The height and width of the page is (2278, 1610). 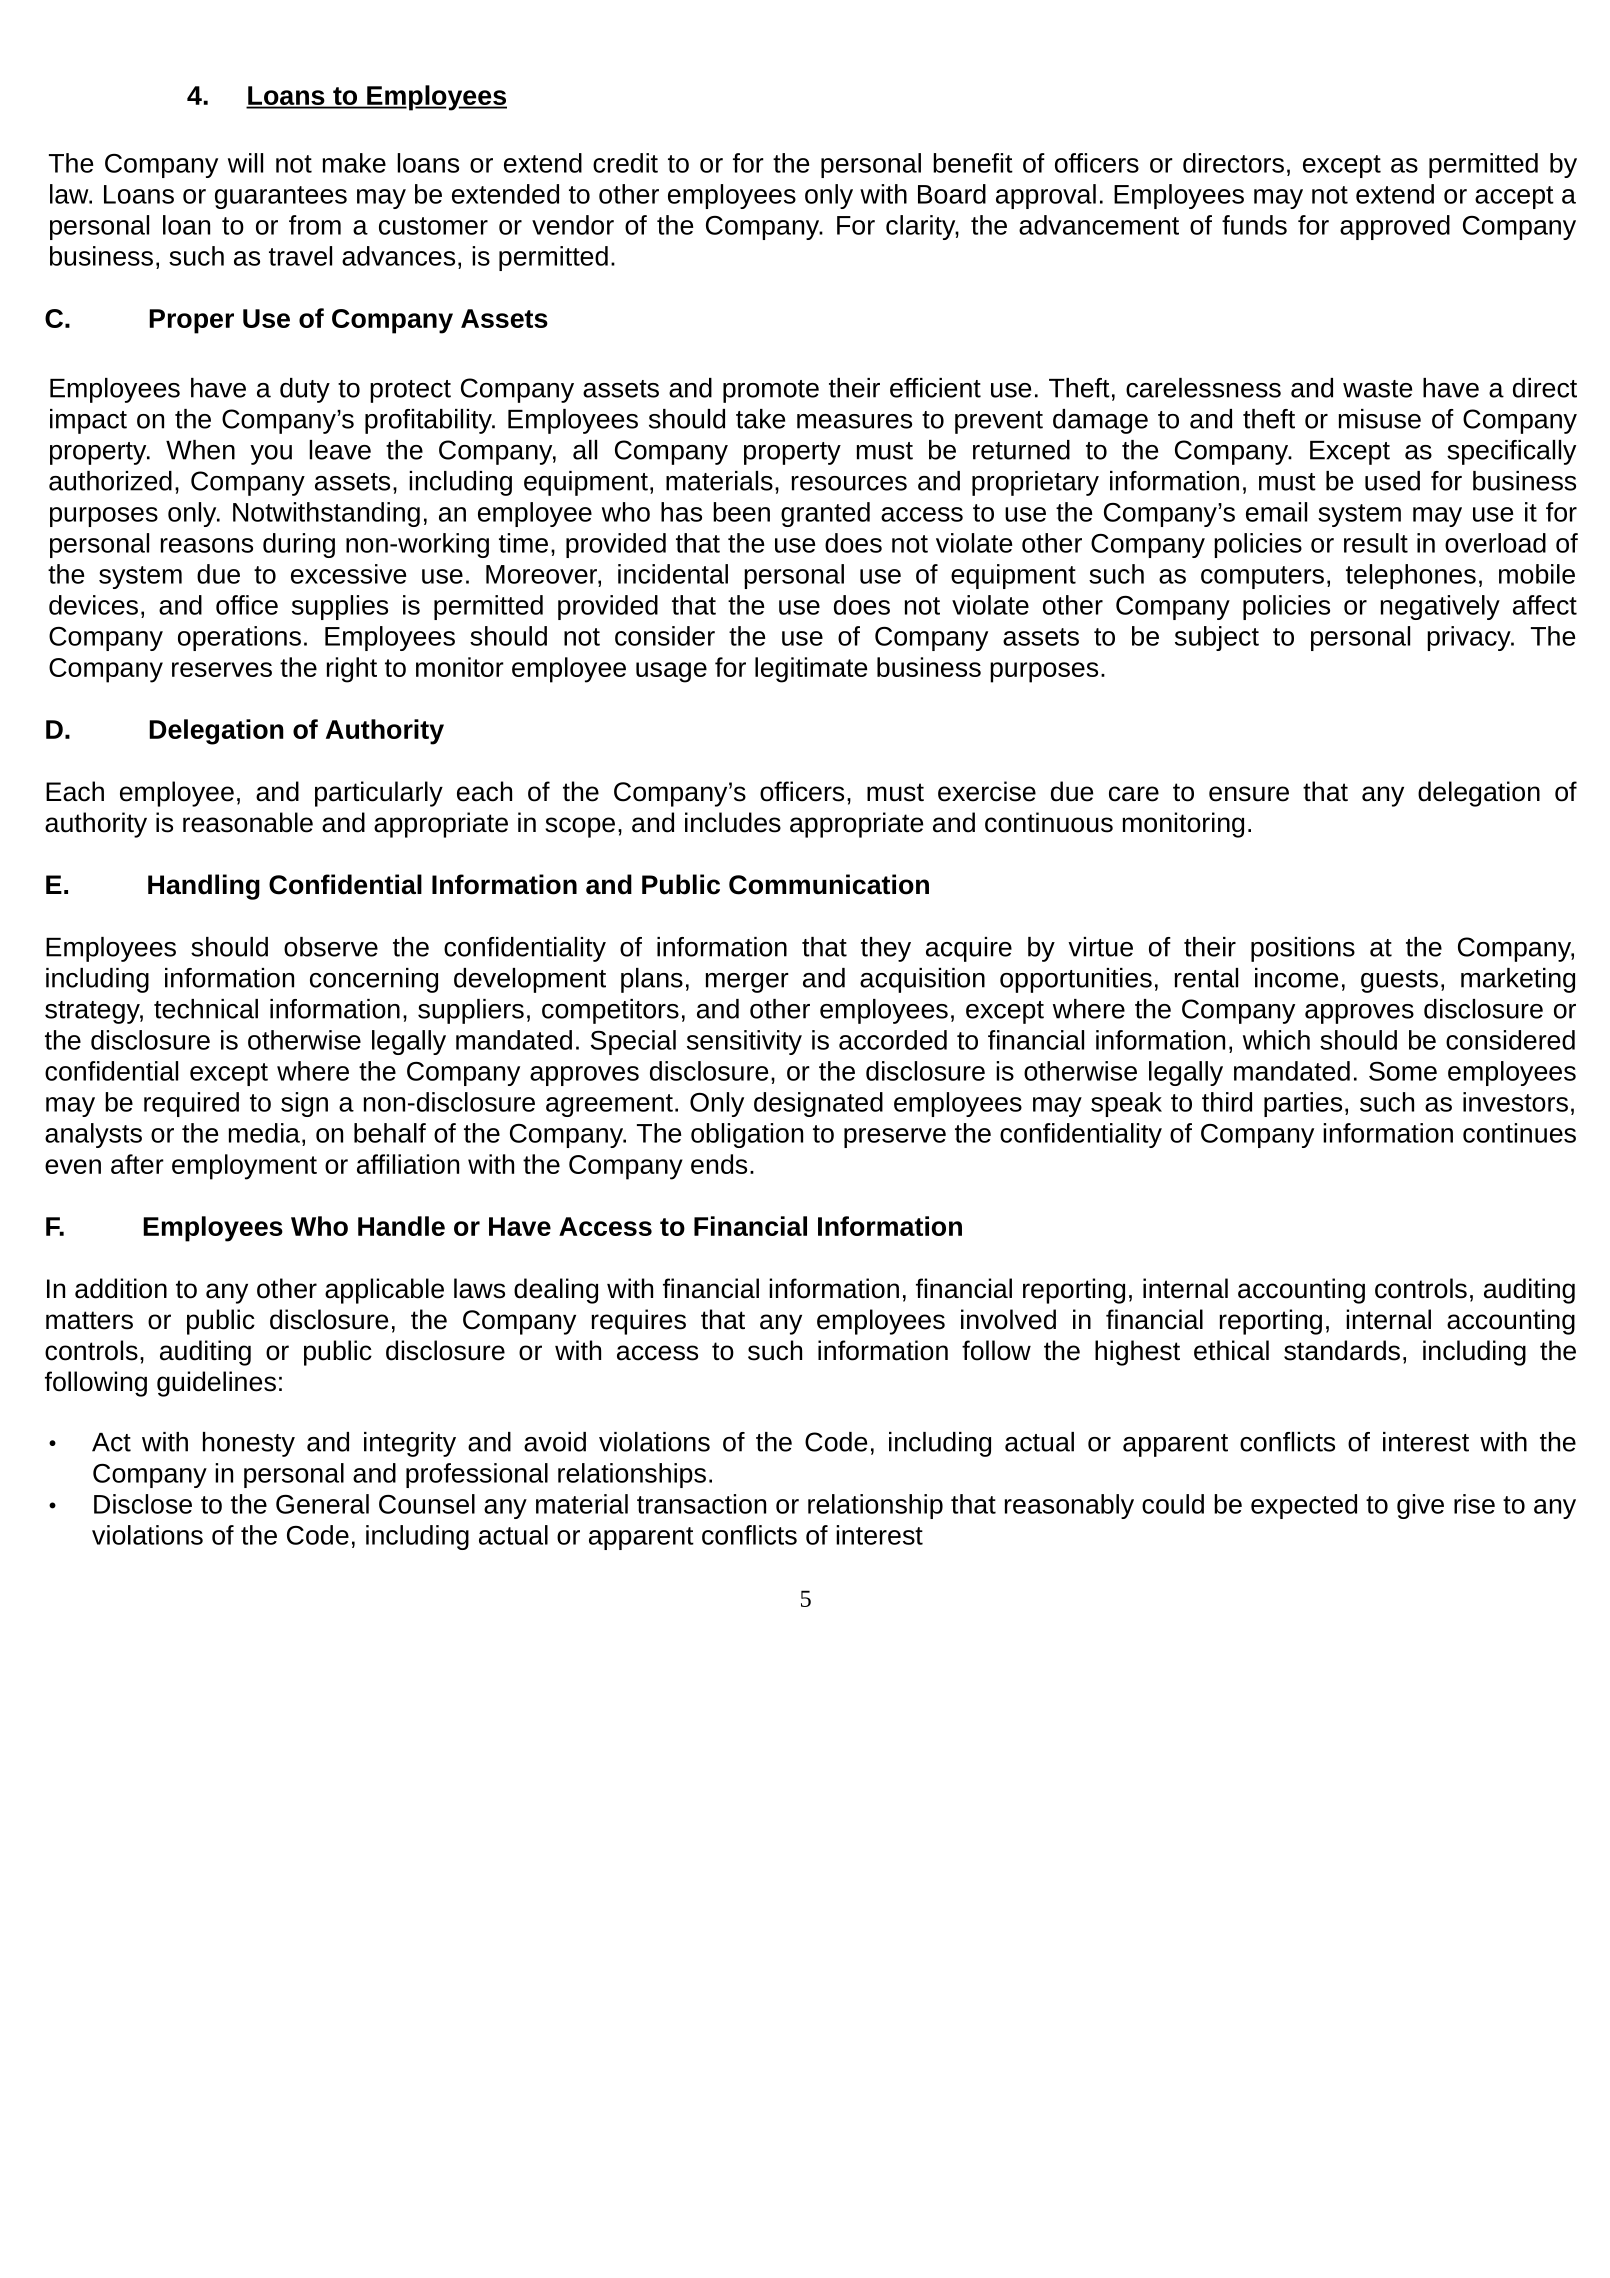 What do you see at coordinates (1249, 794) in the page?
I see `ensure` at bounding box center [1249, 794].
